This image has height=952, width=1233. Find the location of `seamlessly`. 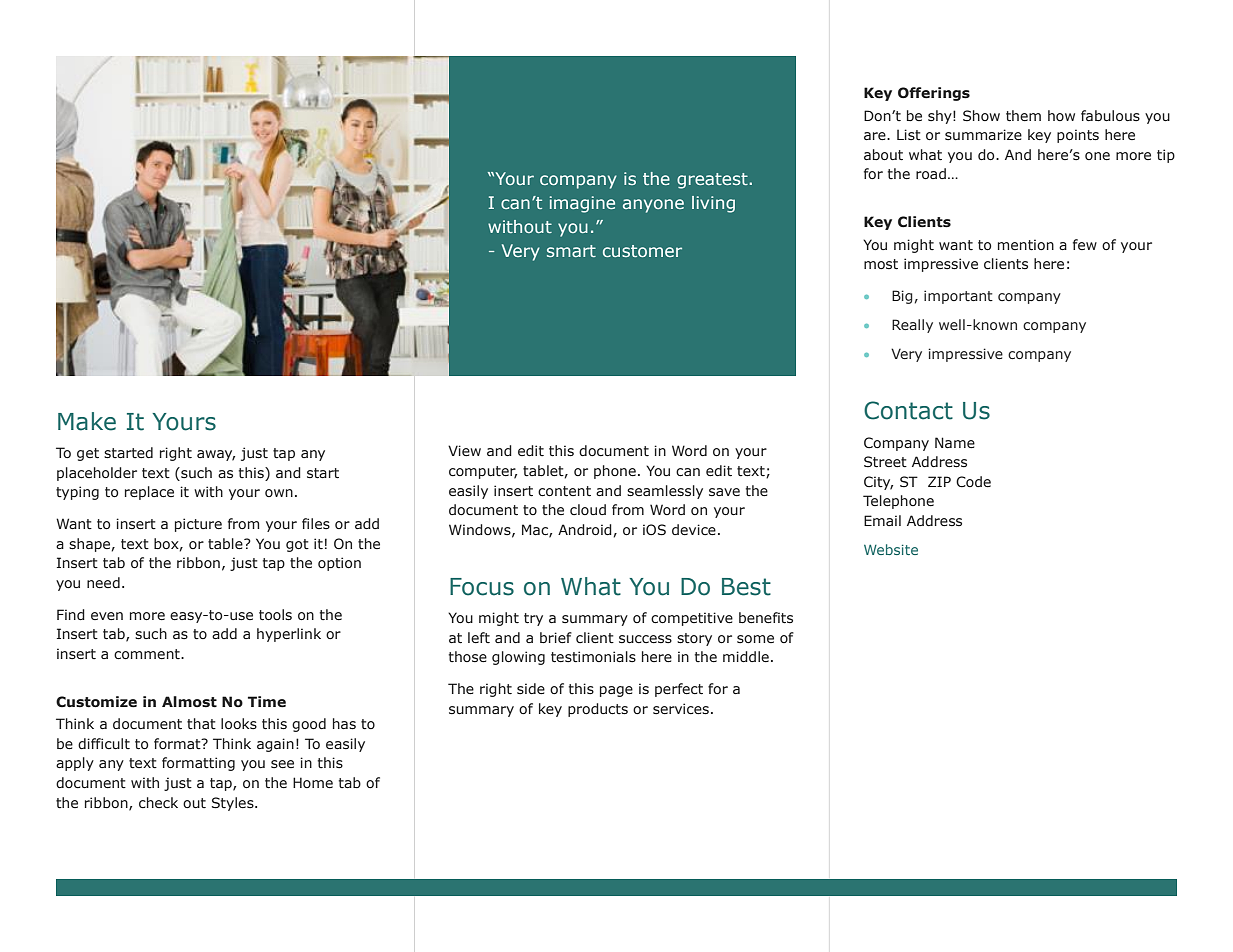

seamlessly is located at coordinates (665, 492).
